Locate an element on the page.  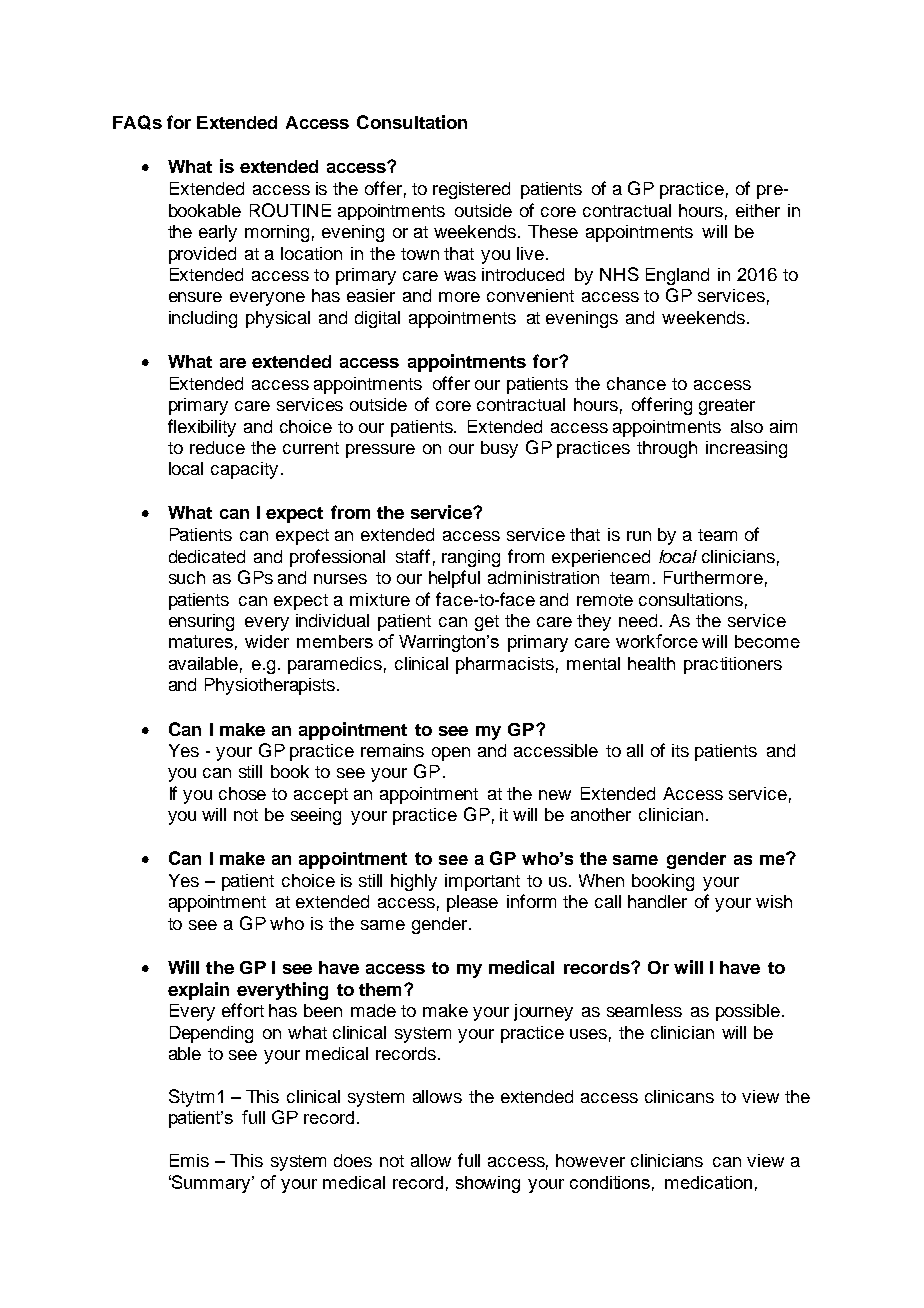
either is located at coordinates (758, 210).
